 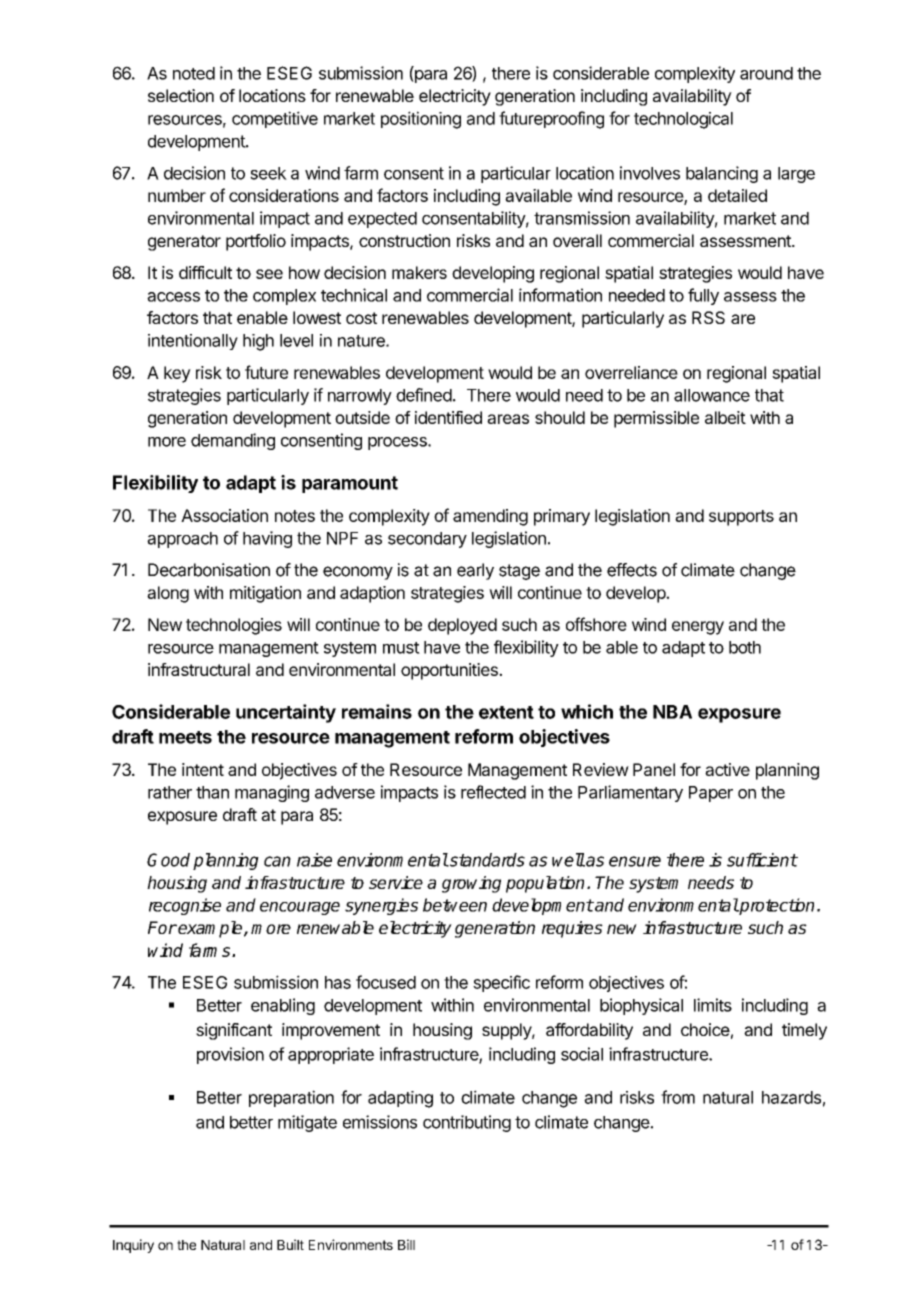 I want to click on technological, so click(x=683, y=120).
